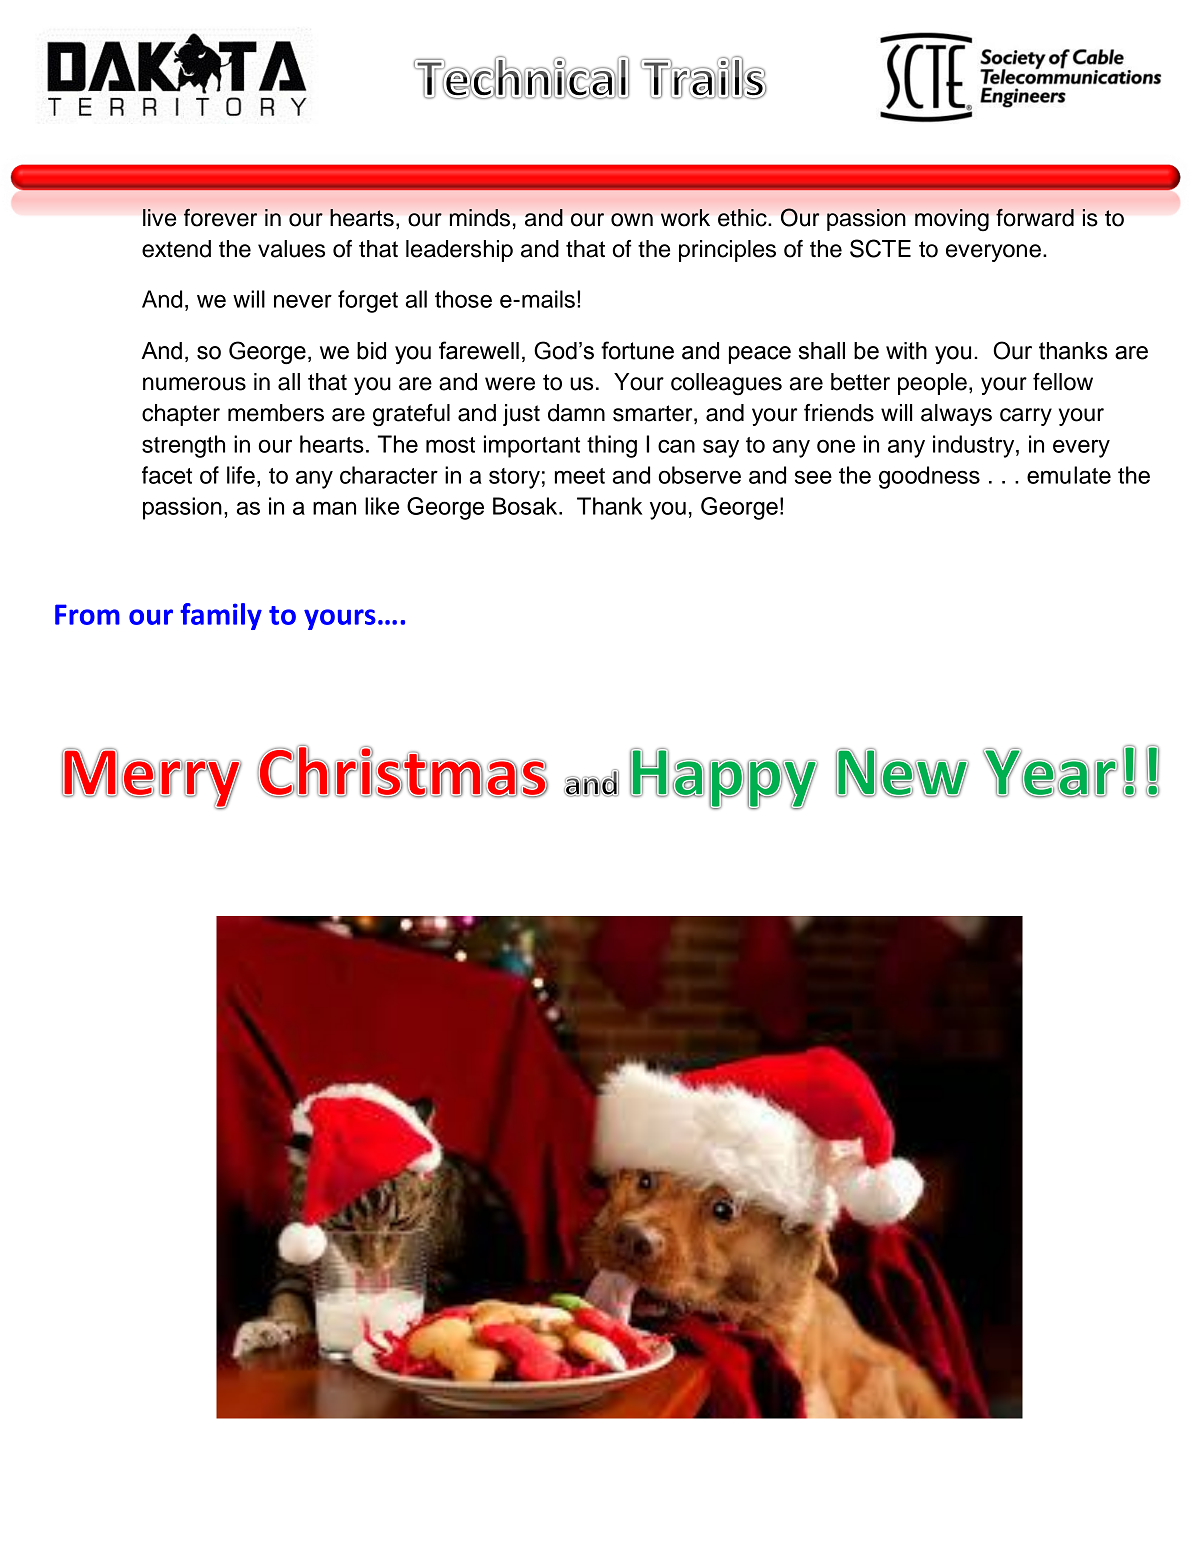 Image resolution: width=1204 pixels, height=1558 pixels. Describe the element at coordinates (813, 477) in the screenshot. I see `see` at that location.
